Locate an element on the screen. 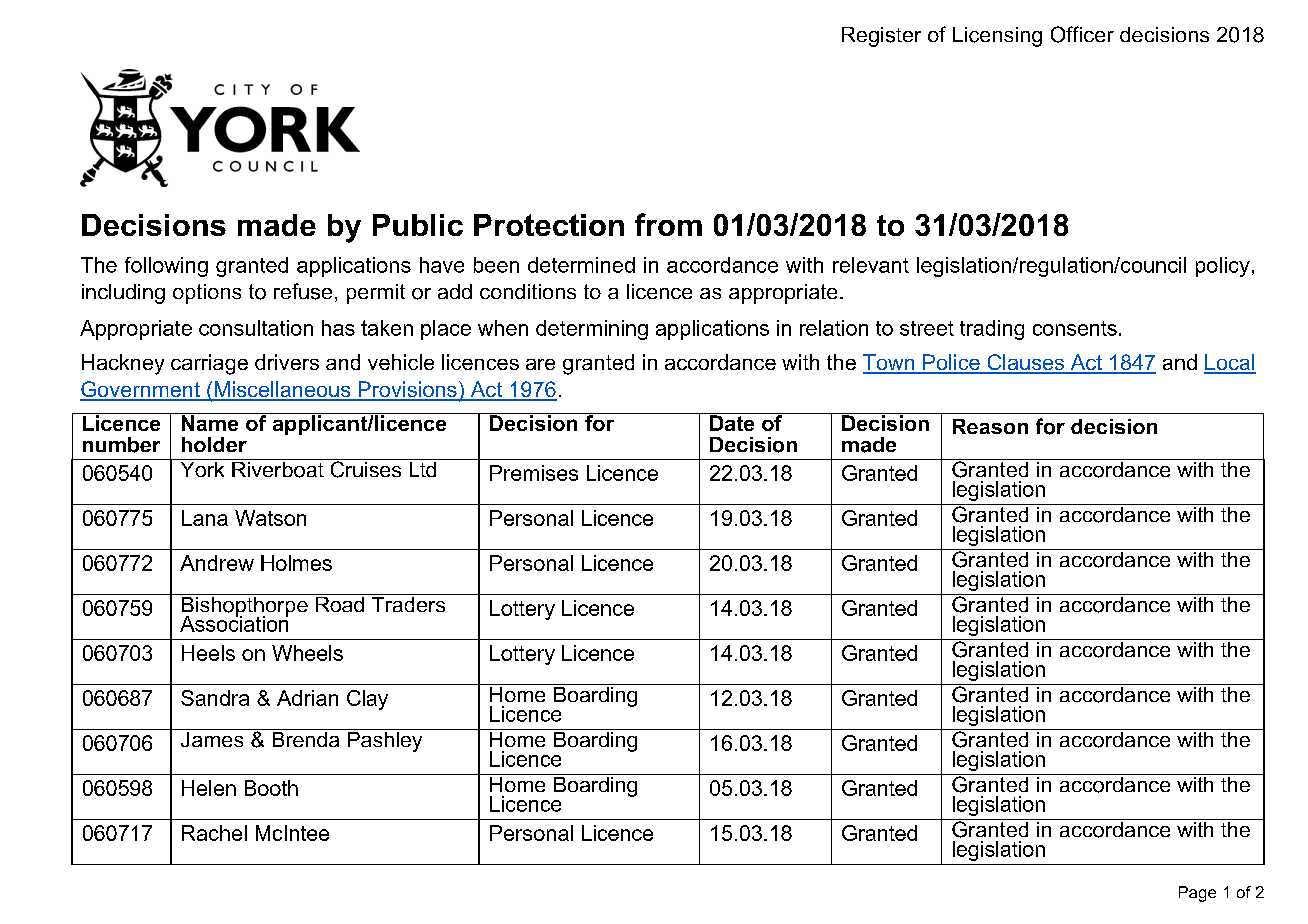 Image resolution: width=1308 pixels, height=924 pixels. determining is located at coordinates (592, 330).
